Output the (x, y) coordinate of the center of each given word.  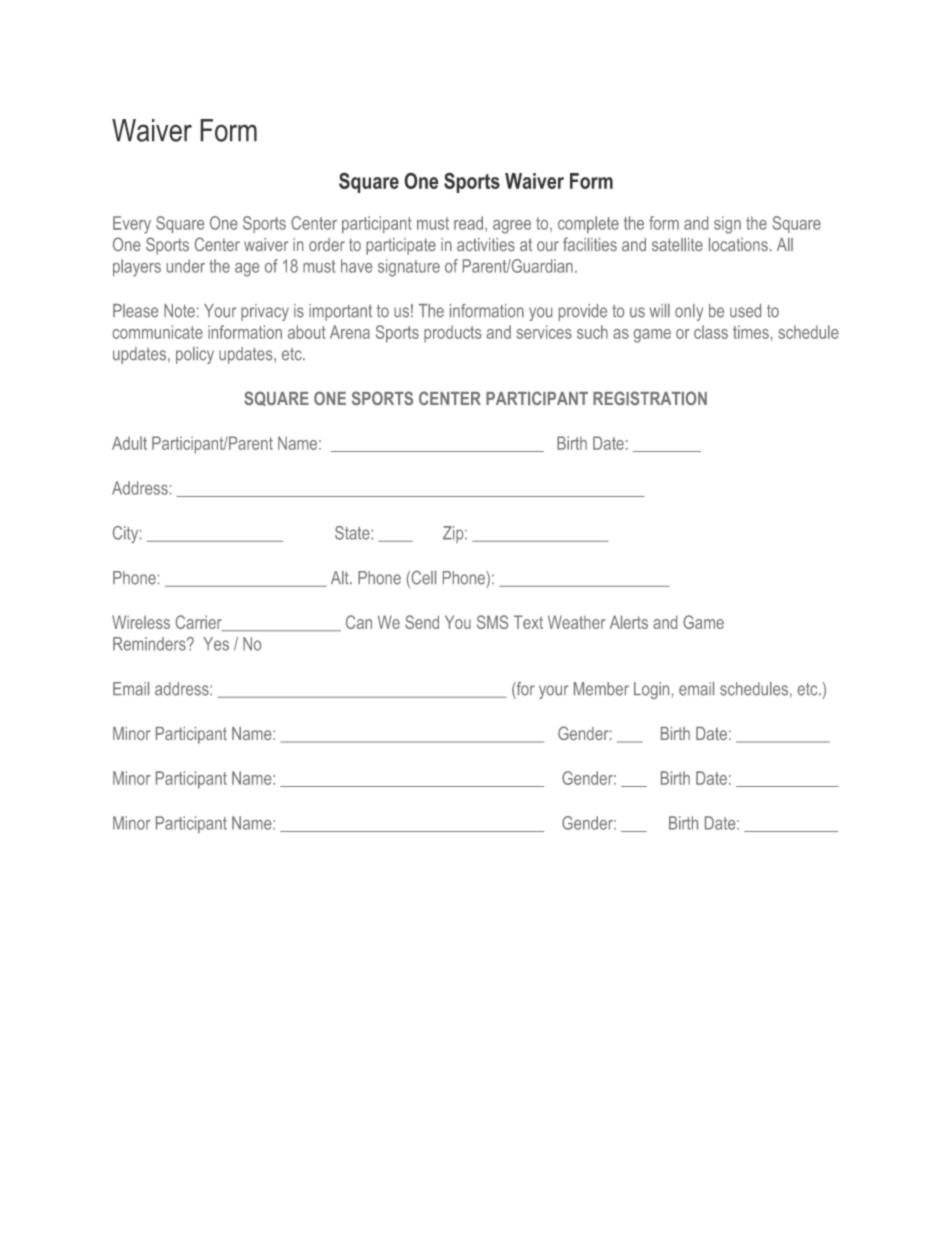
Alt (341, 578)
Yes (216, 644)
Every (132, 225)
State (353, 533)
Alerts (629, 622)
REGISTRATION (650, 398)
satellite (677, 244)
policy (195, 355)
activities (486, 244)
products (453, 334)
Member (601, 689)
